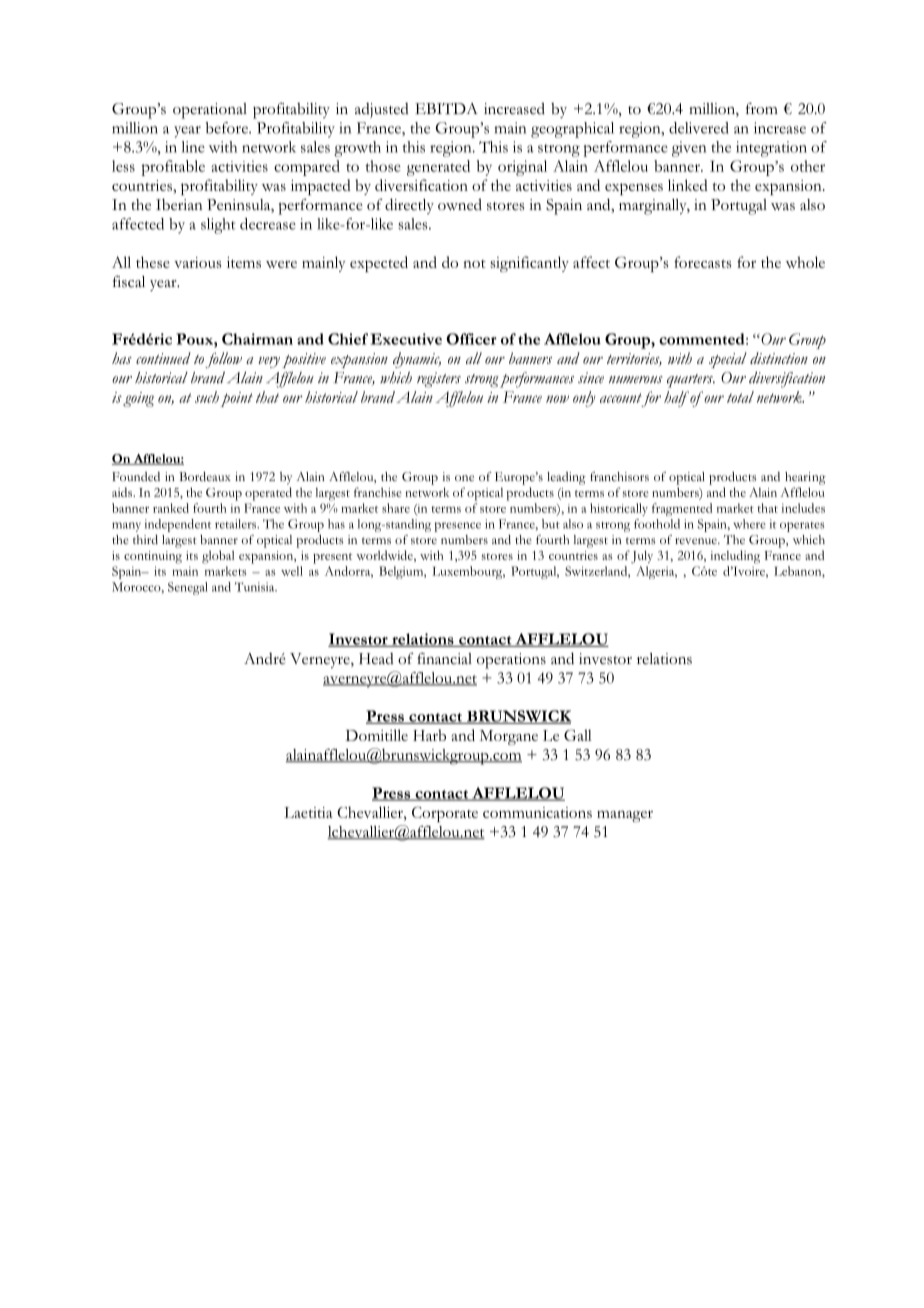 The height and width of the screenshot is (1308, 924). I want to click on delivered, so click(699, 128).
